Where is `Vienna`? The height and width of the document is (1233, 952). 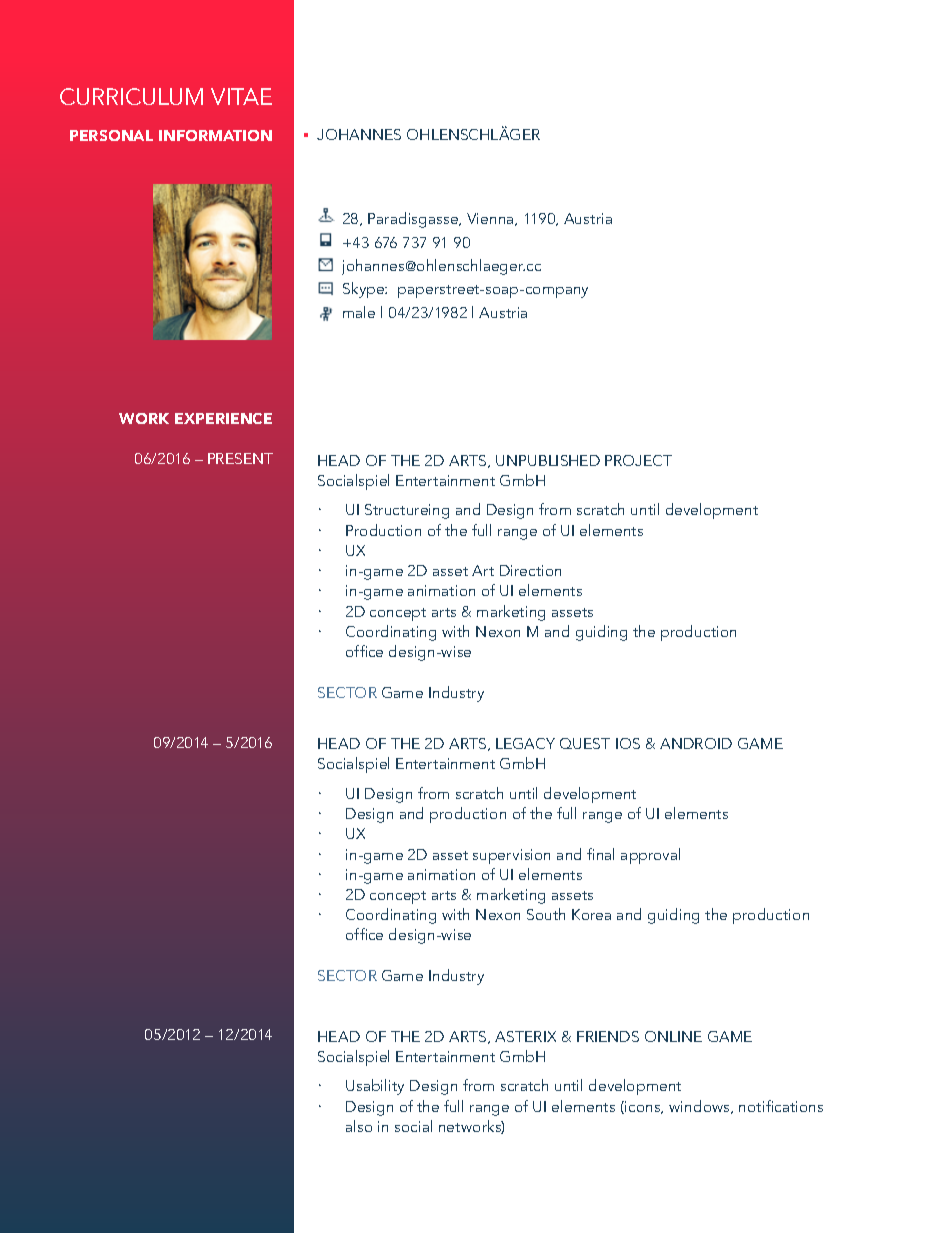 Vienna is located at coordinates (491, 219).
